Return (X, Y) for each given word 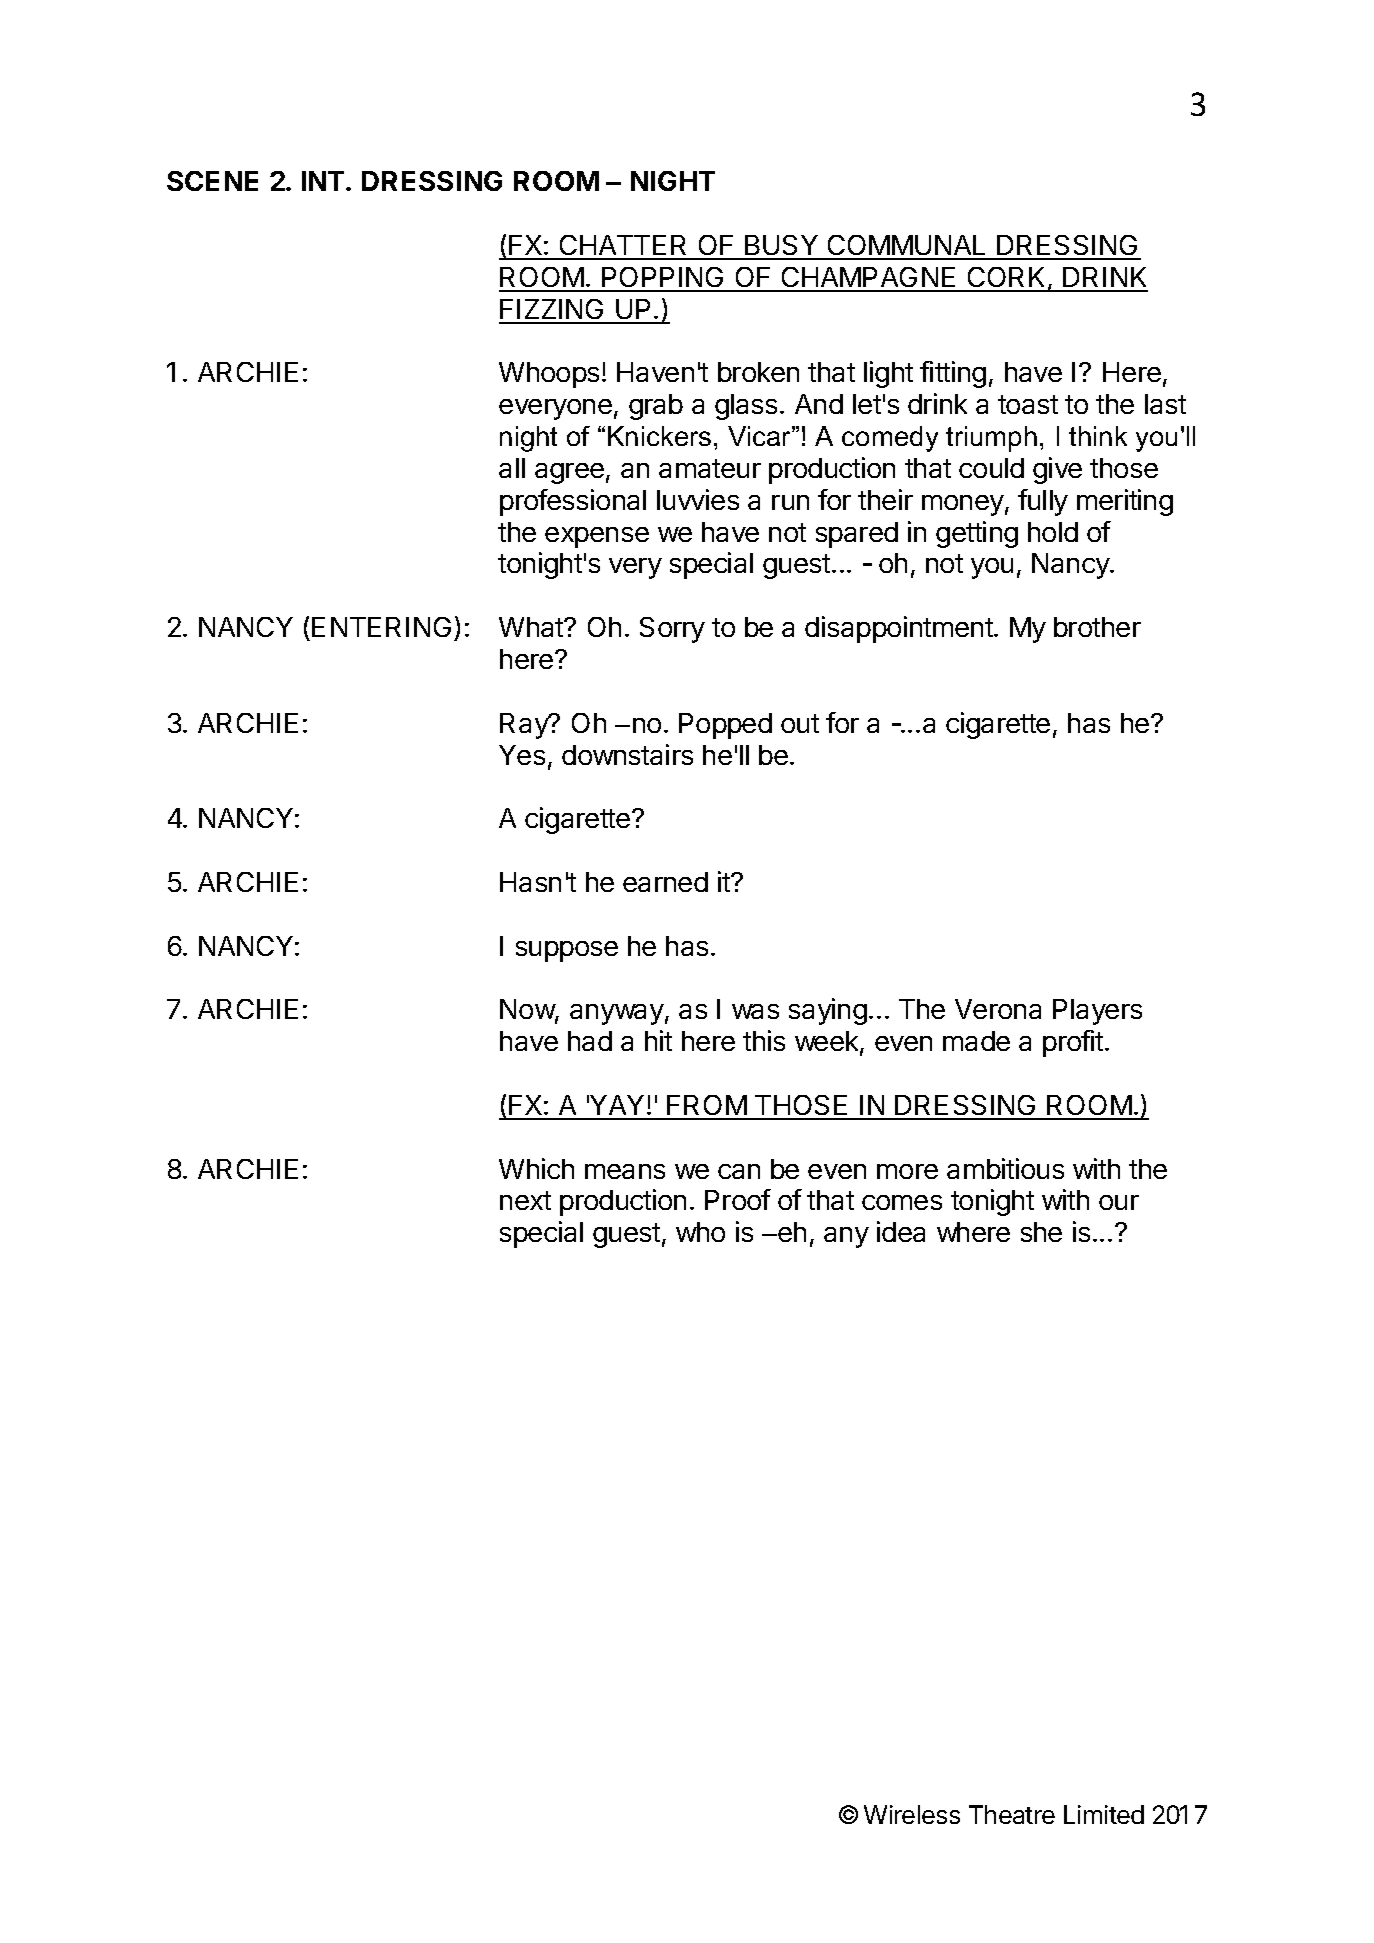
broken (758, 372)
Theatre (1012, 1814)
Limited (1104, 1814)
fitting (953, 374)
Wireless (912, 1814)
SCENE (212, 181)
